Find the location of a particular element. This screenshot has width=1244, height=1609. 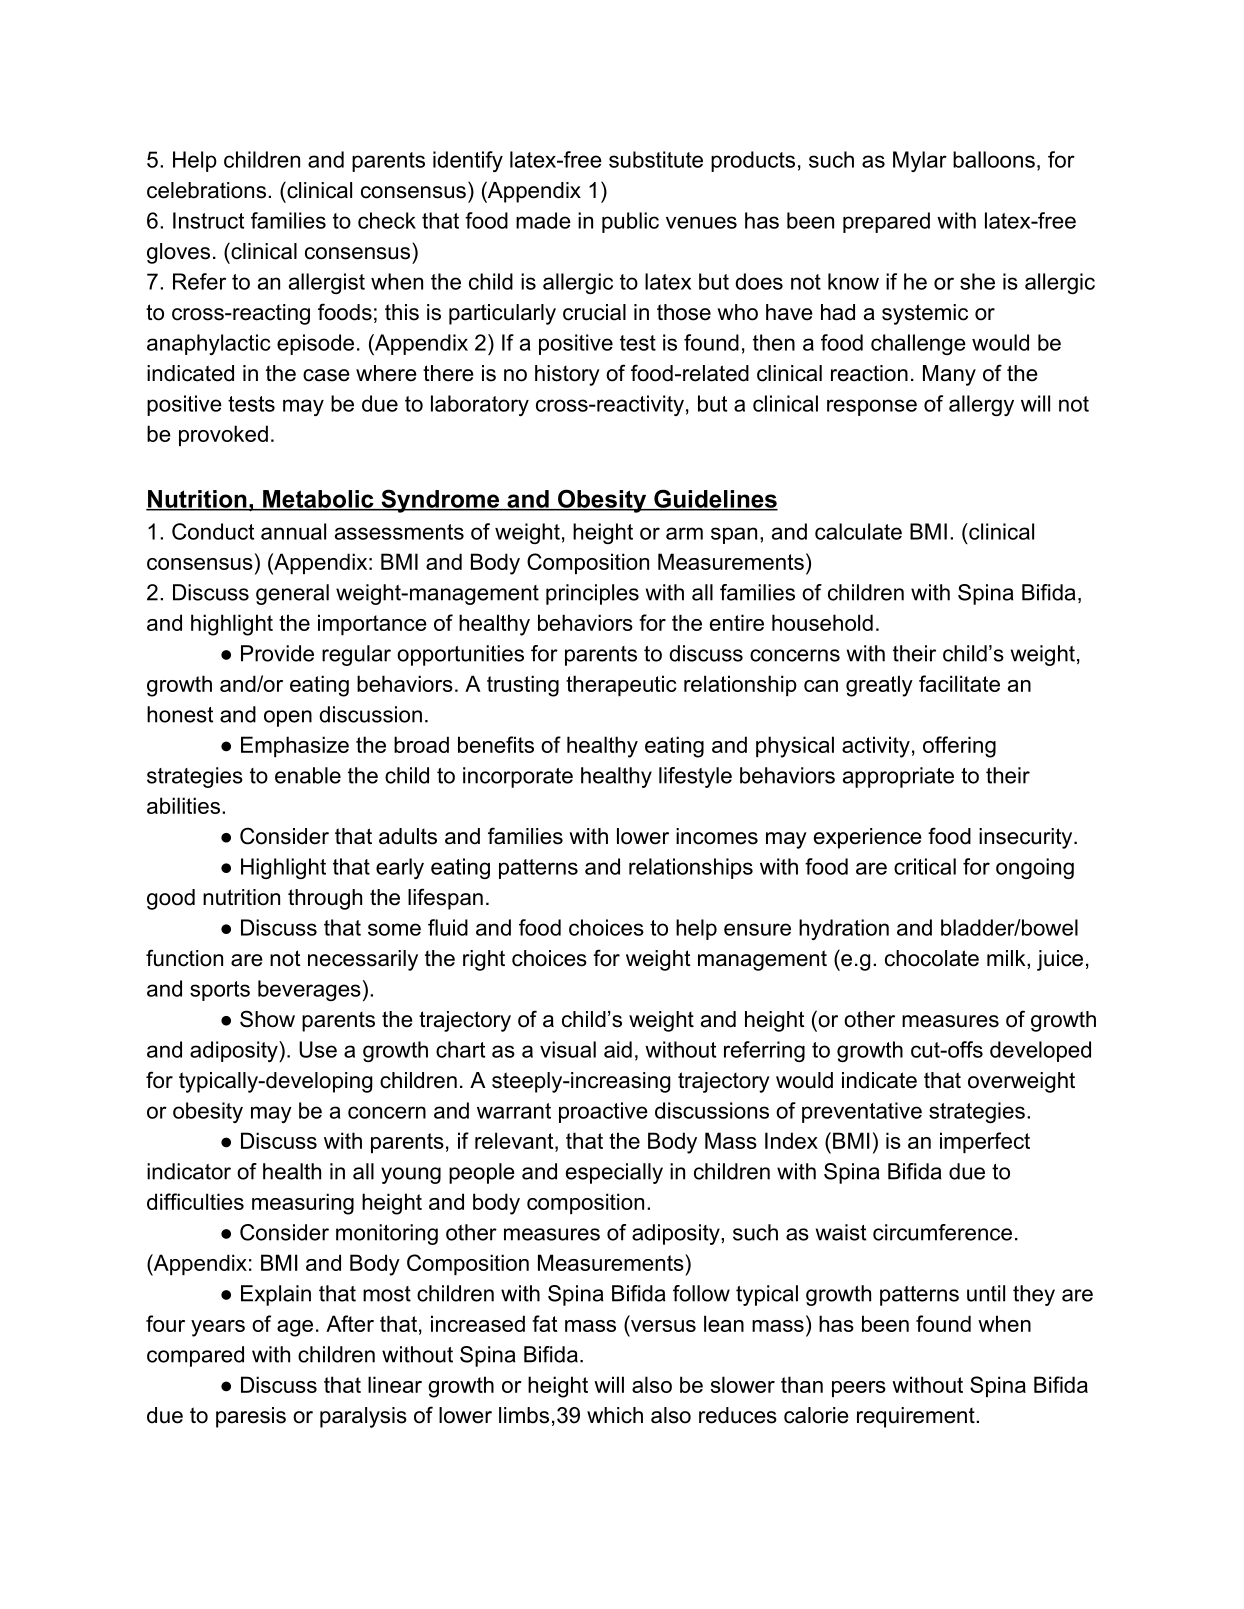

celebrations is located at coordinates (206, 190).
